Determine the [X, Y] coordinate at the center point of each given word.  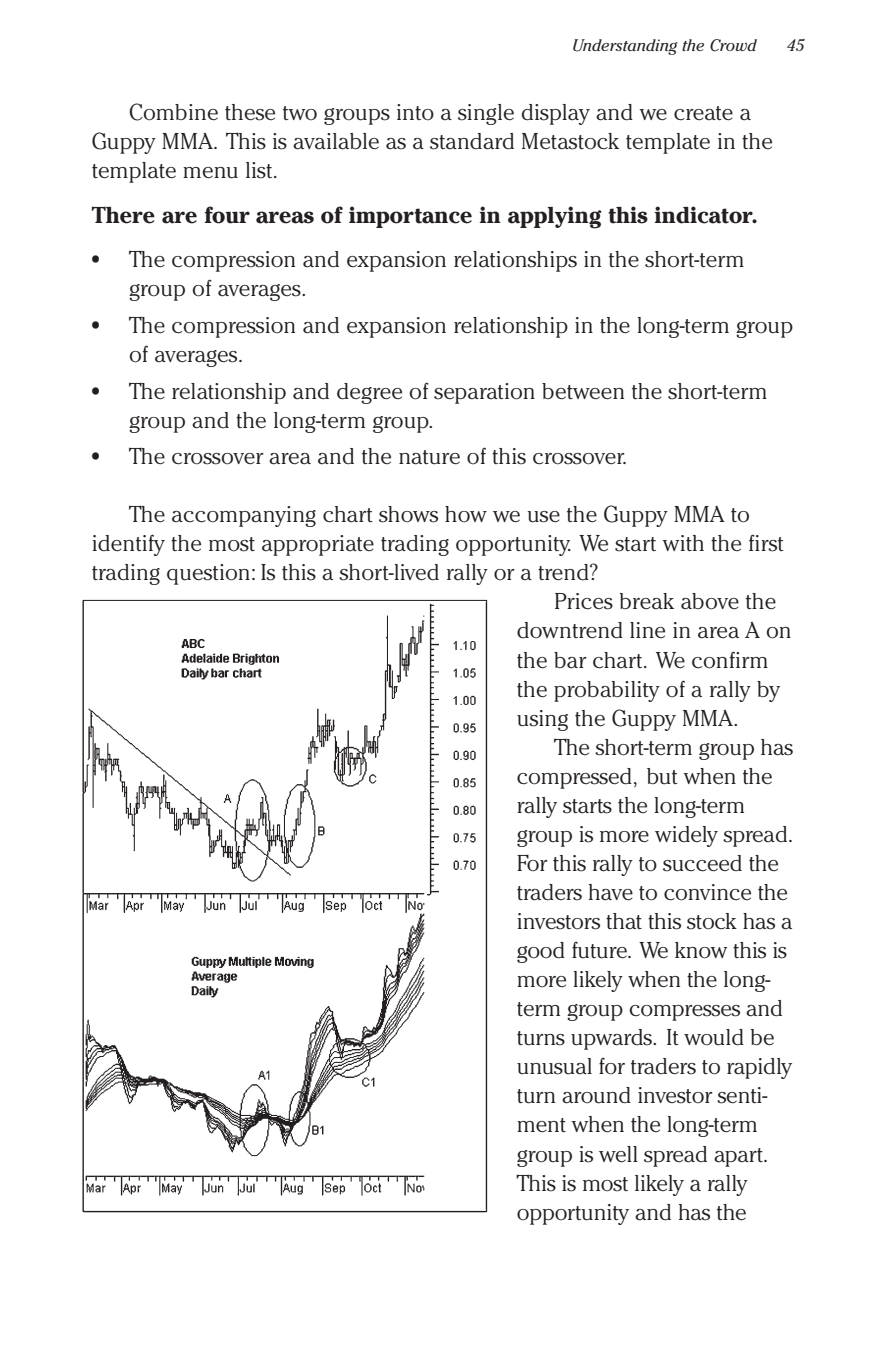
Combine [173, 112]
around [596, 1095]
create [703, 113]
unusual [554, 1066]
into [415, 112]
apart [739, 1157]
